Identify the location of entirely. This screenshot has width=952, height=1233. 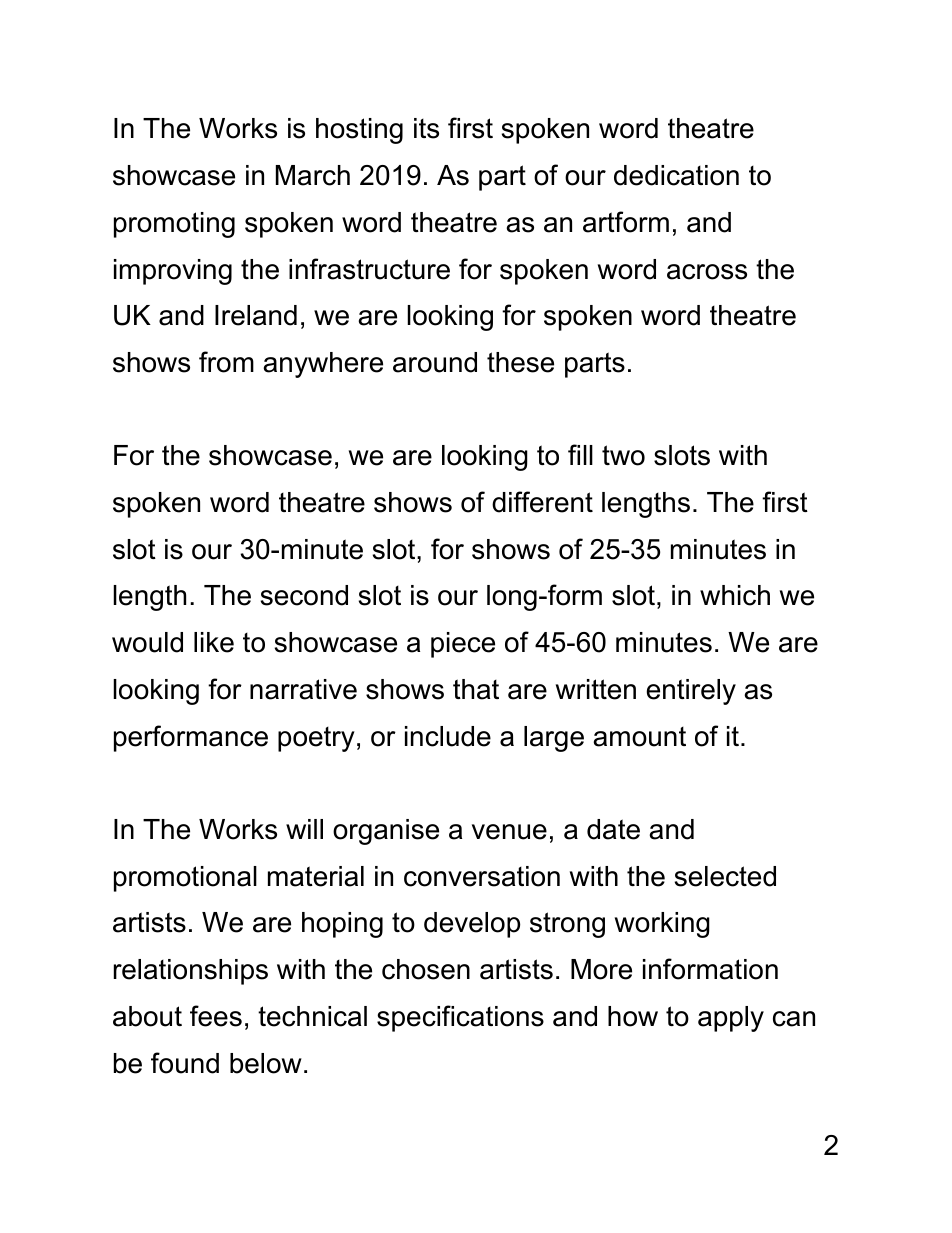
(691, 692).
